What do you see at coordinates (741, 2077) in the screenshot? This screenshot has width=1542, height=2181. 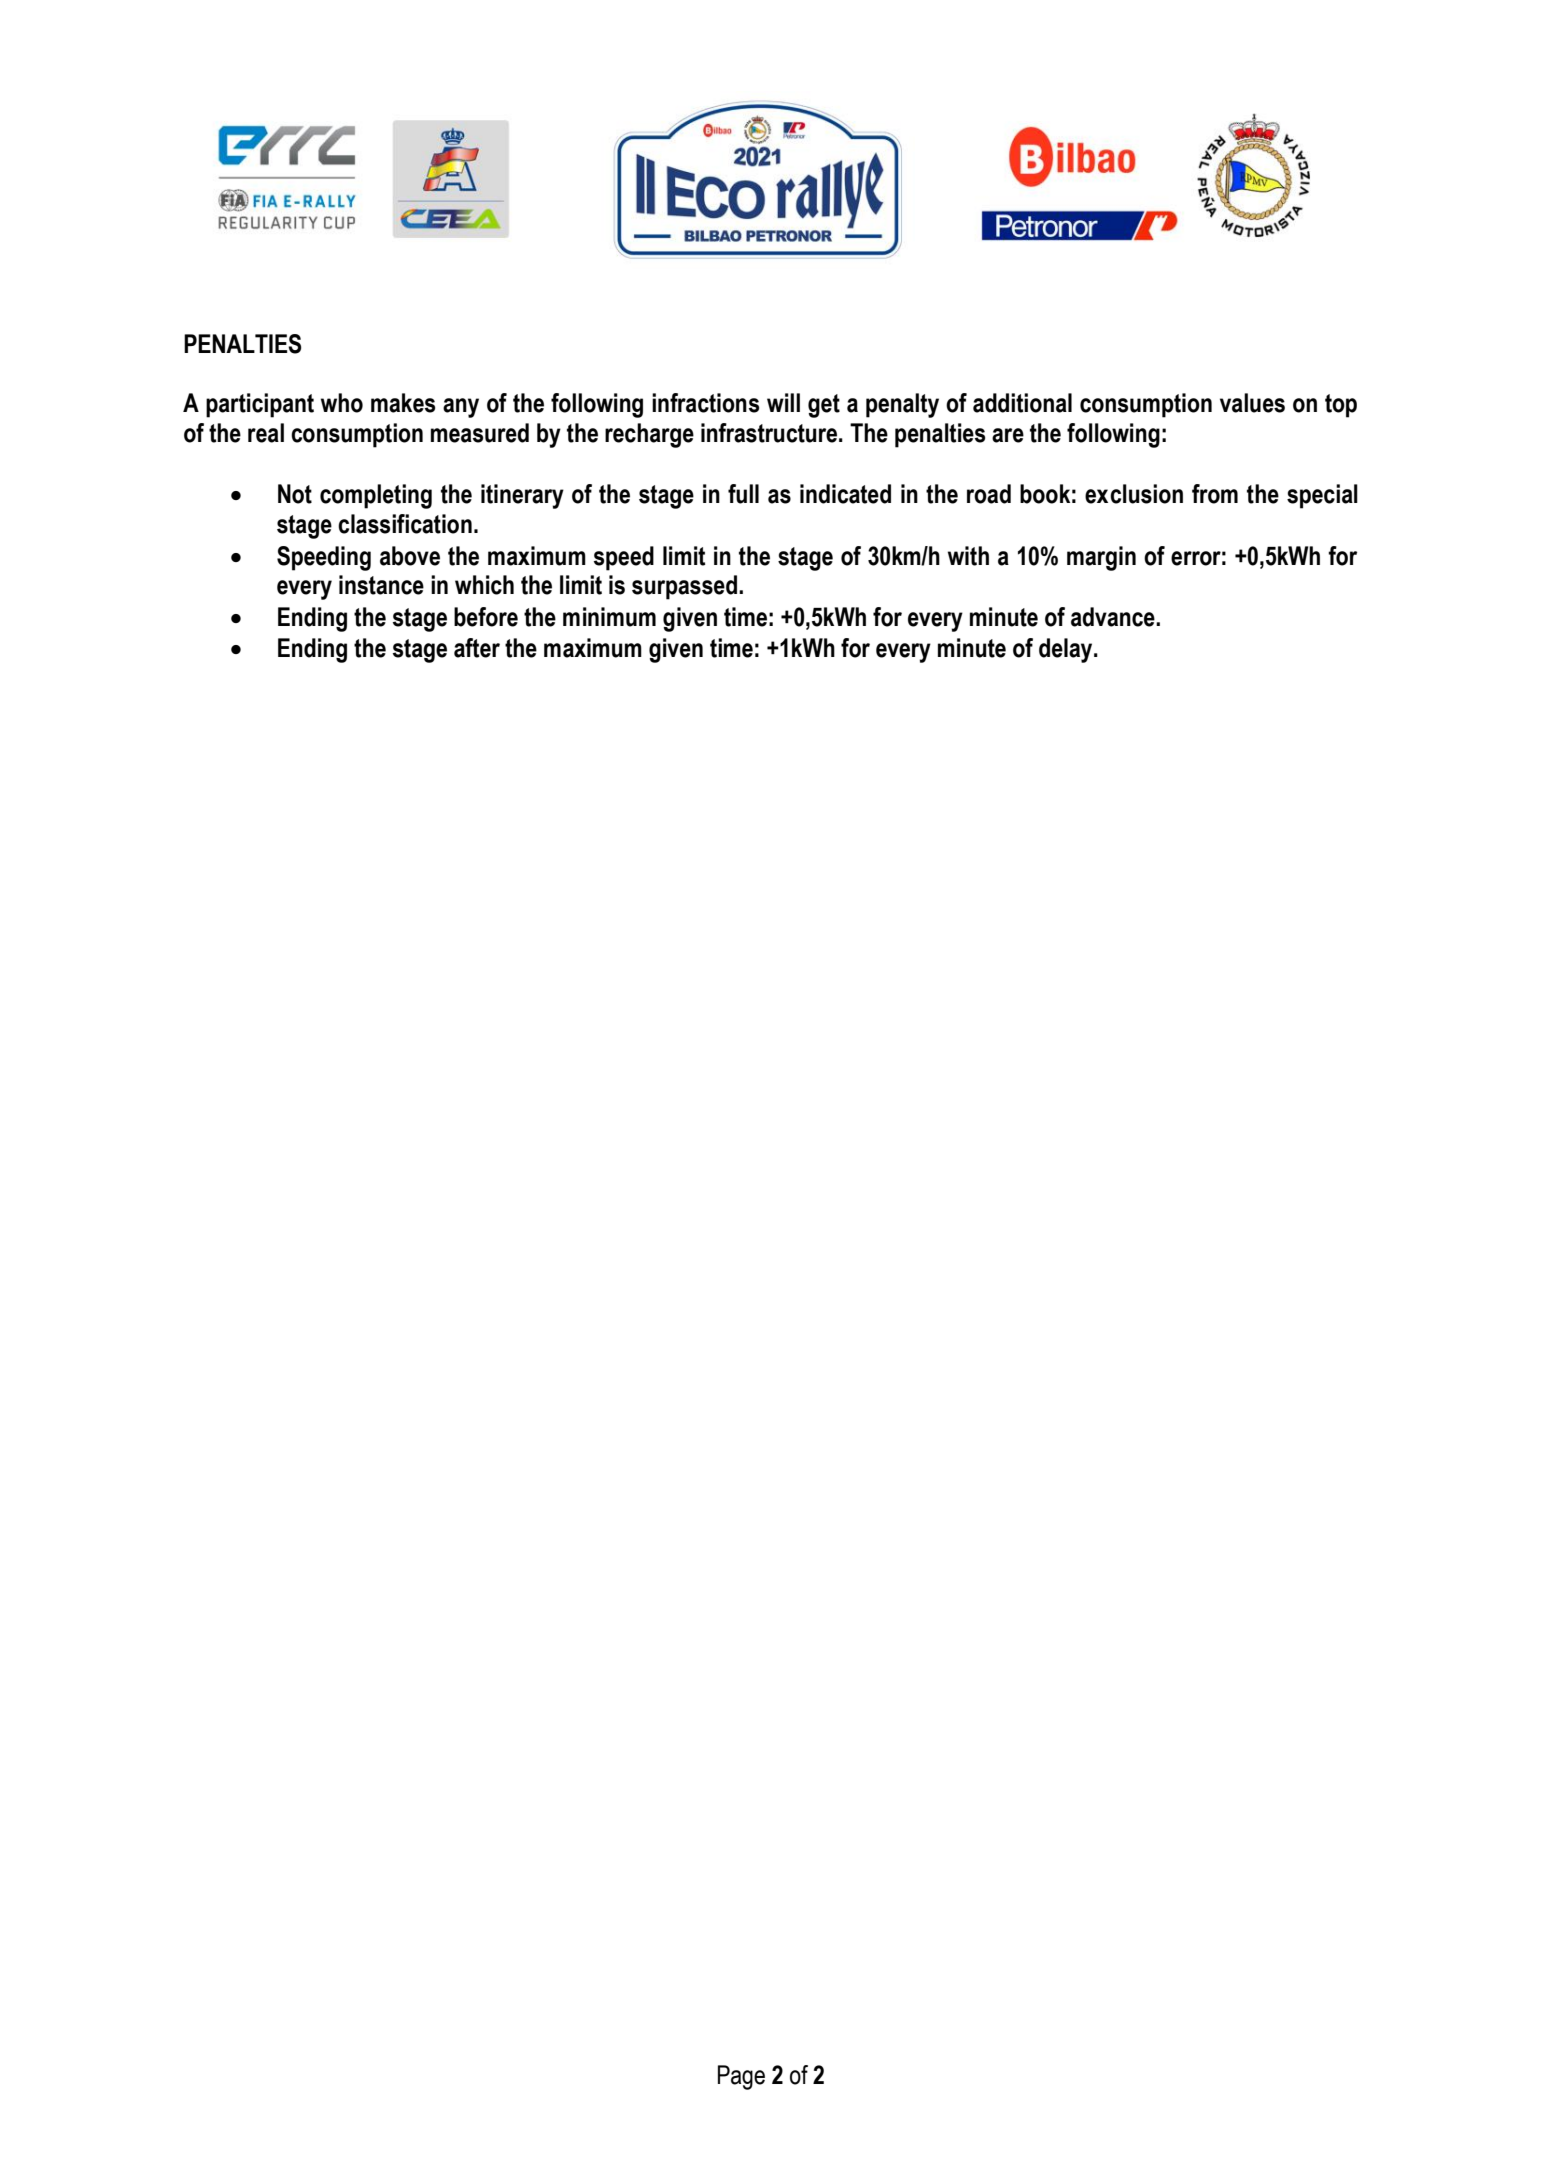 I see `Page` at bounding box center [741, 2077].
